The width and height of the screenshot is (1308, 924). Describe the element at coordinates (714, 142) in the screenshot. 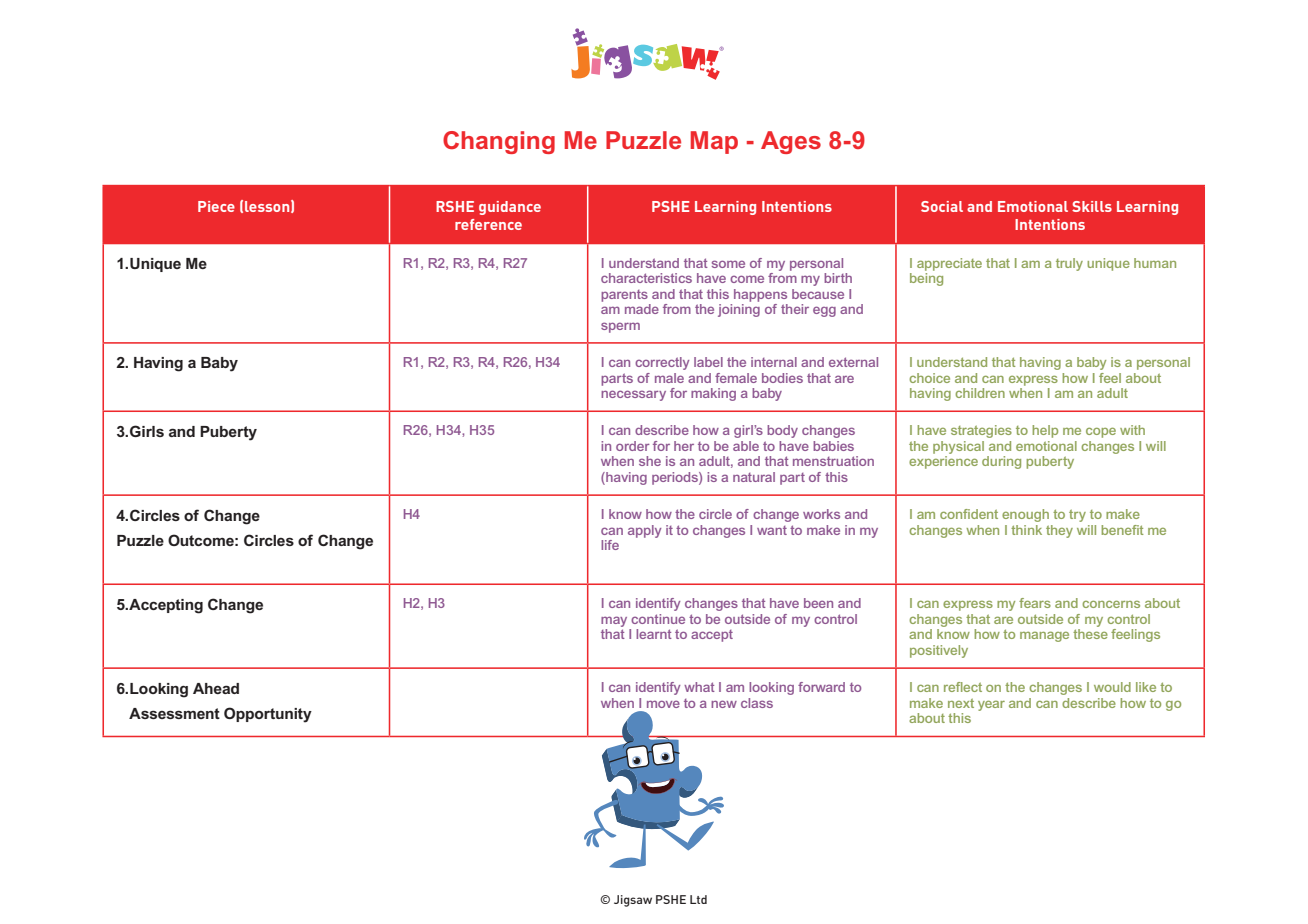

I see `Map` at that location.
